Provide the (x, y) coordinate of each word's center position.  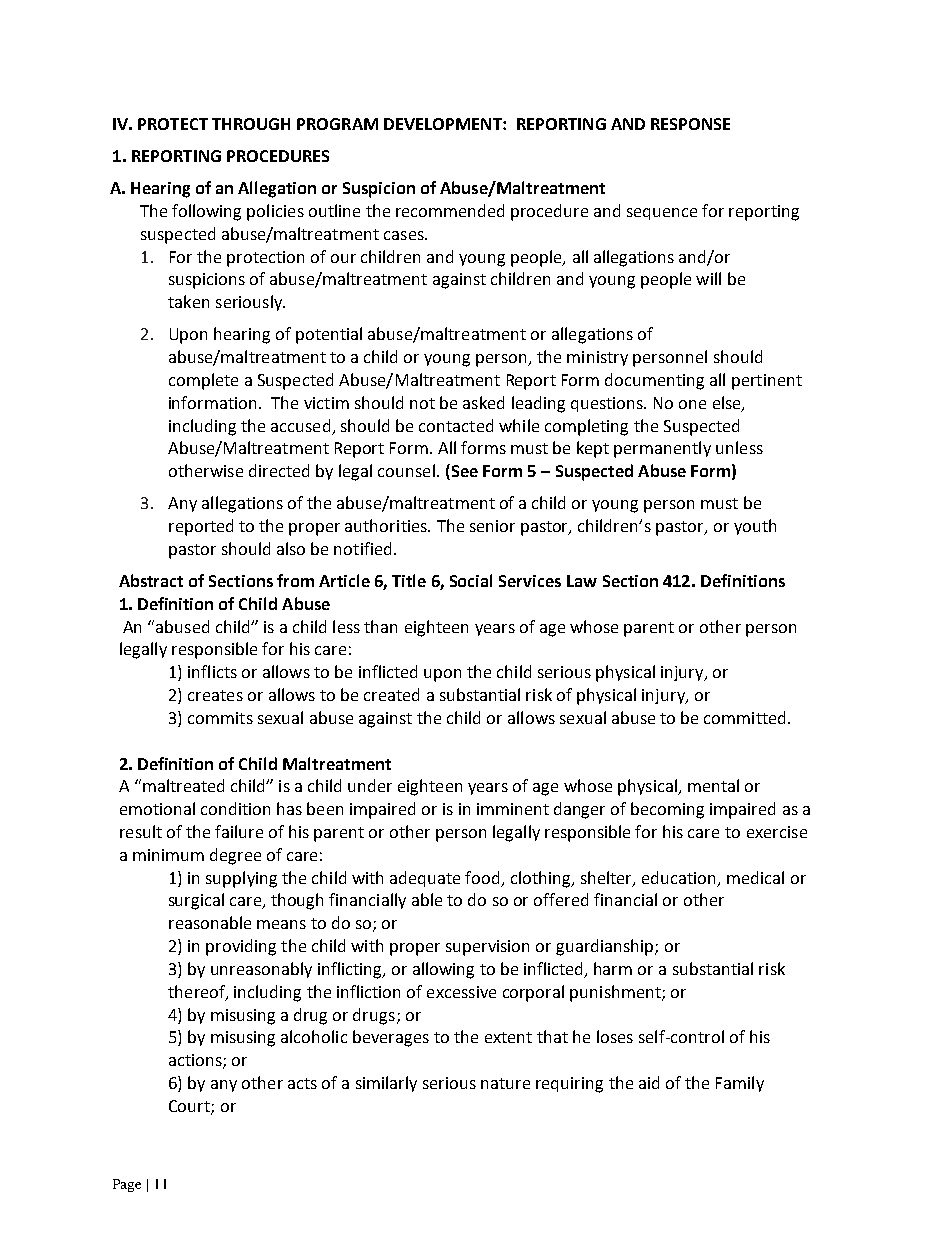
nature (505, 1083)
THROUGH (251, 124)
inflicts (212, 671)
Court (190, 1107)
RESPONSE (690, 124)
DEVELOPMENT (444, 124)
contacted (456, 425)
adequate (425, 879)
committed (744, 717)
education (678, 877)
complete (203, 381)
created (391, 694)
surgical (196, 901)
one (692, 404)
